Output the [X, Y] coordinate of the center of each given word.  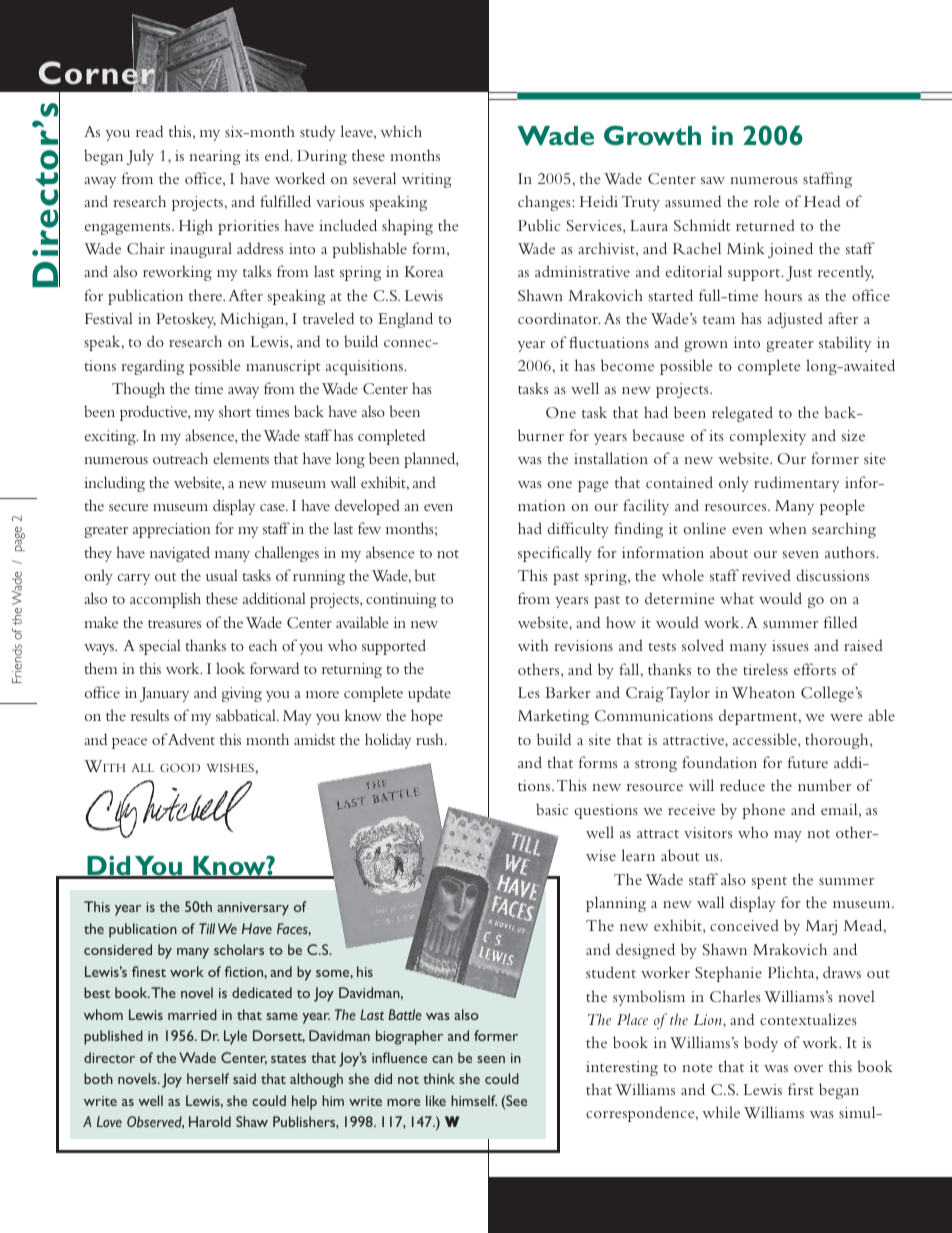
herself [208, 1078]
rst [806, 1091]
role [766, 201]
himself [474, 1100]
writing [426, 180]
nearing [214, 157]
